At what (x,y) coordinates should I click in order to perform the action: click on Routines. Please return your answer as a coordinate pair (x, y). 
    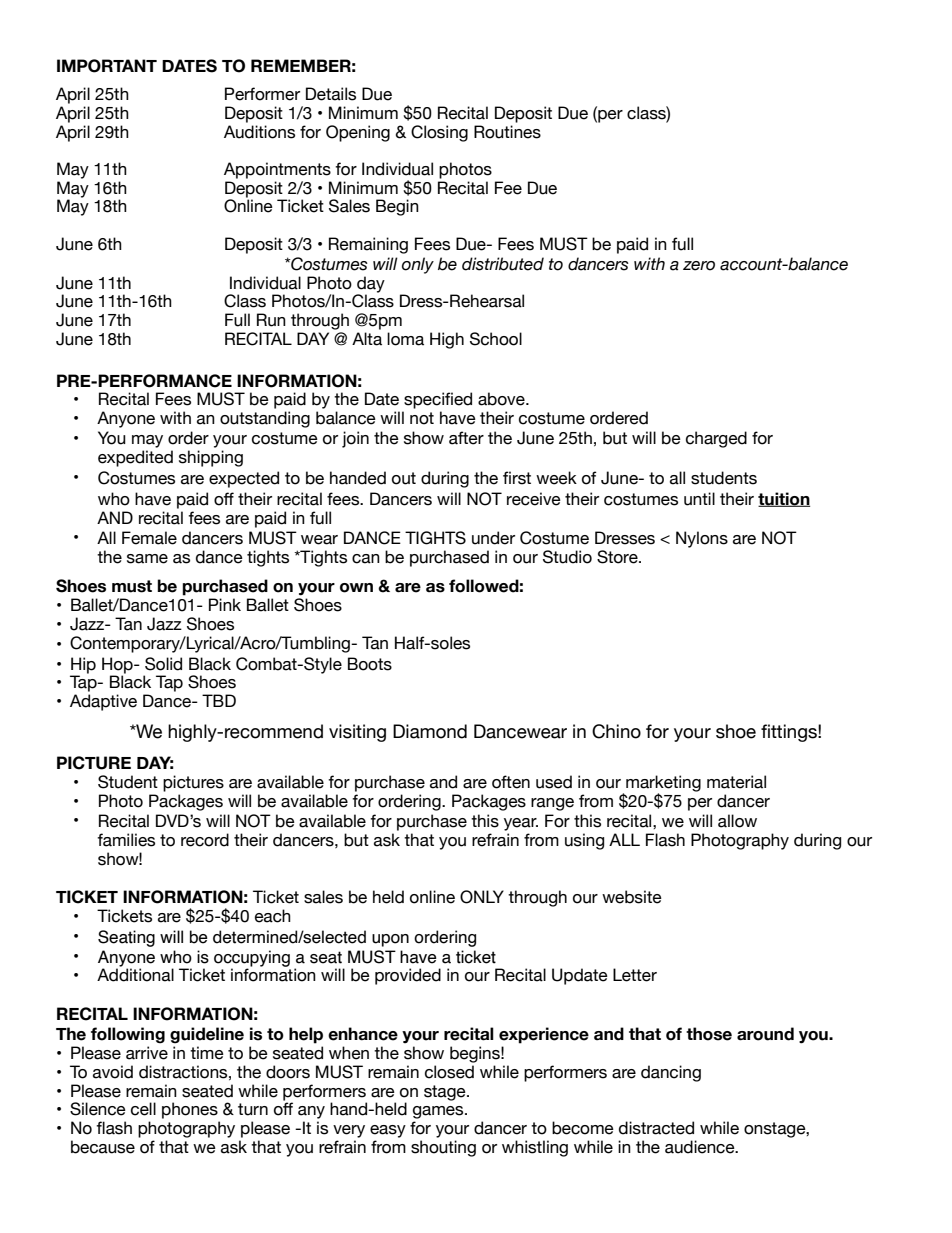
    Looking at the image, I should click on (507, 132).
